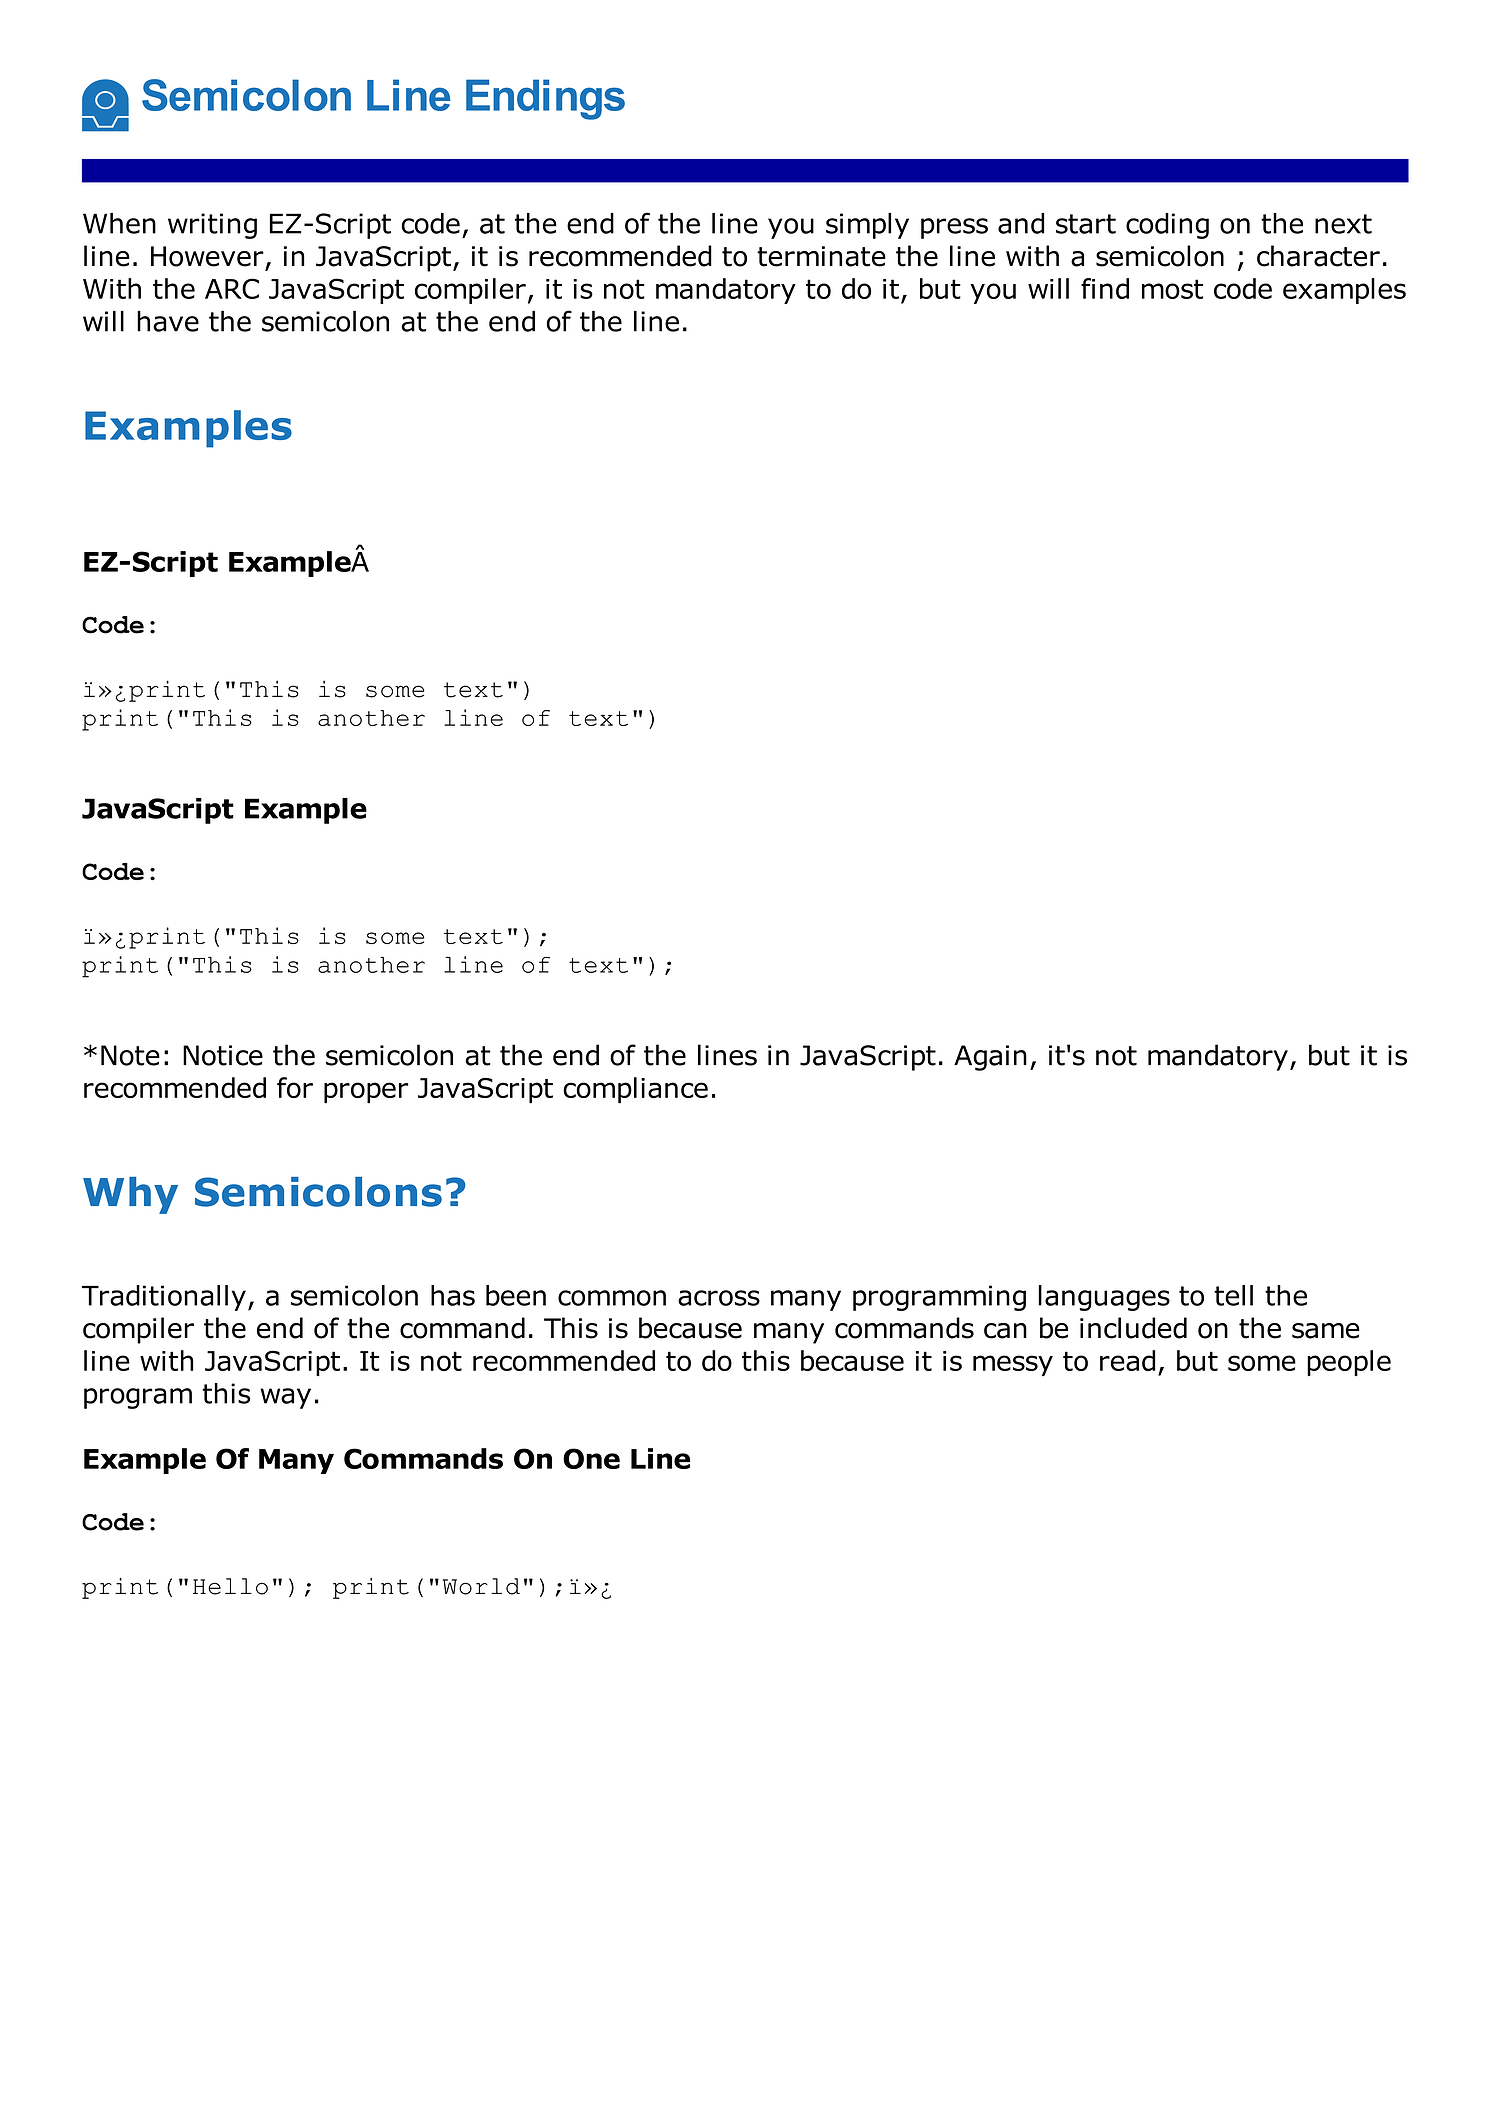 The height and width of the screenshot is (2110, 1491). I want to click on have, so click(168, 321).
